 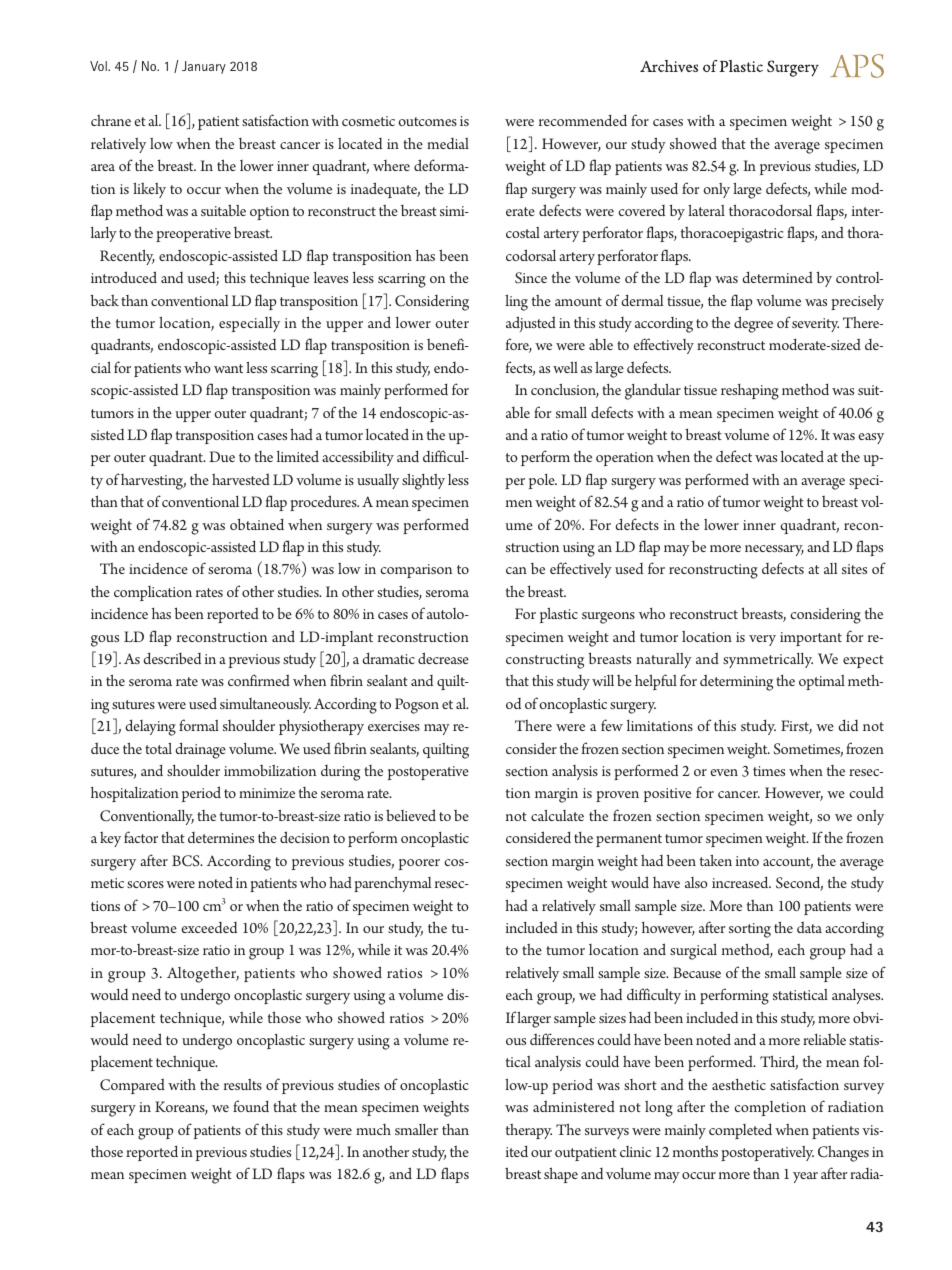 What do you see at coordinates (531, 324) in the screenshot?
I see `adjusted` at bounding box center [531, 324].
